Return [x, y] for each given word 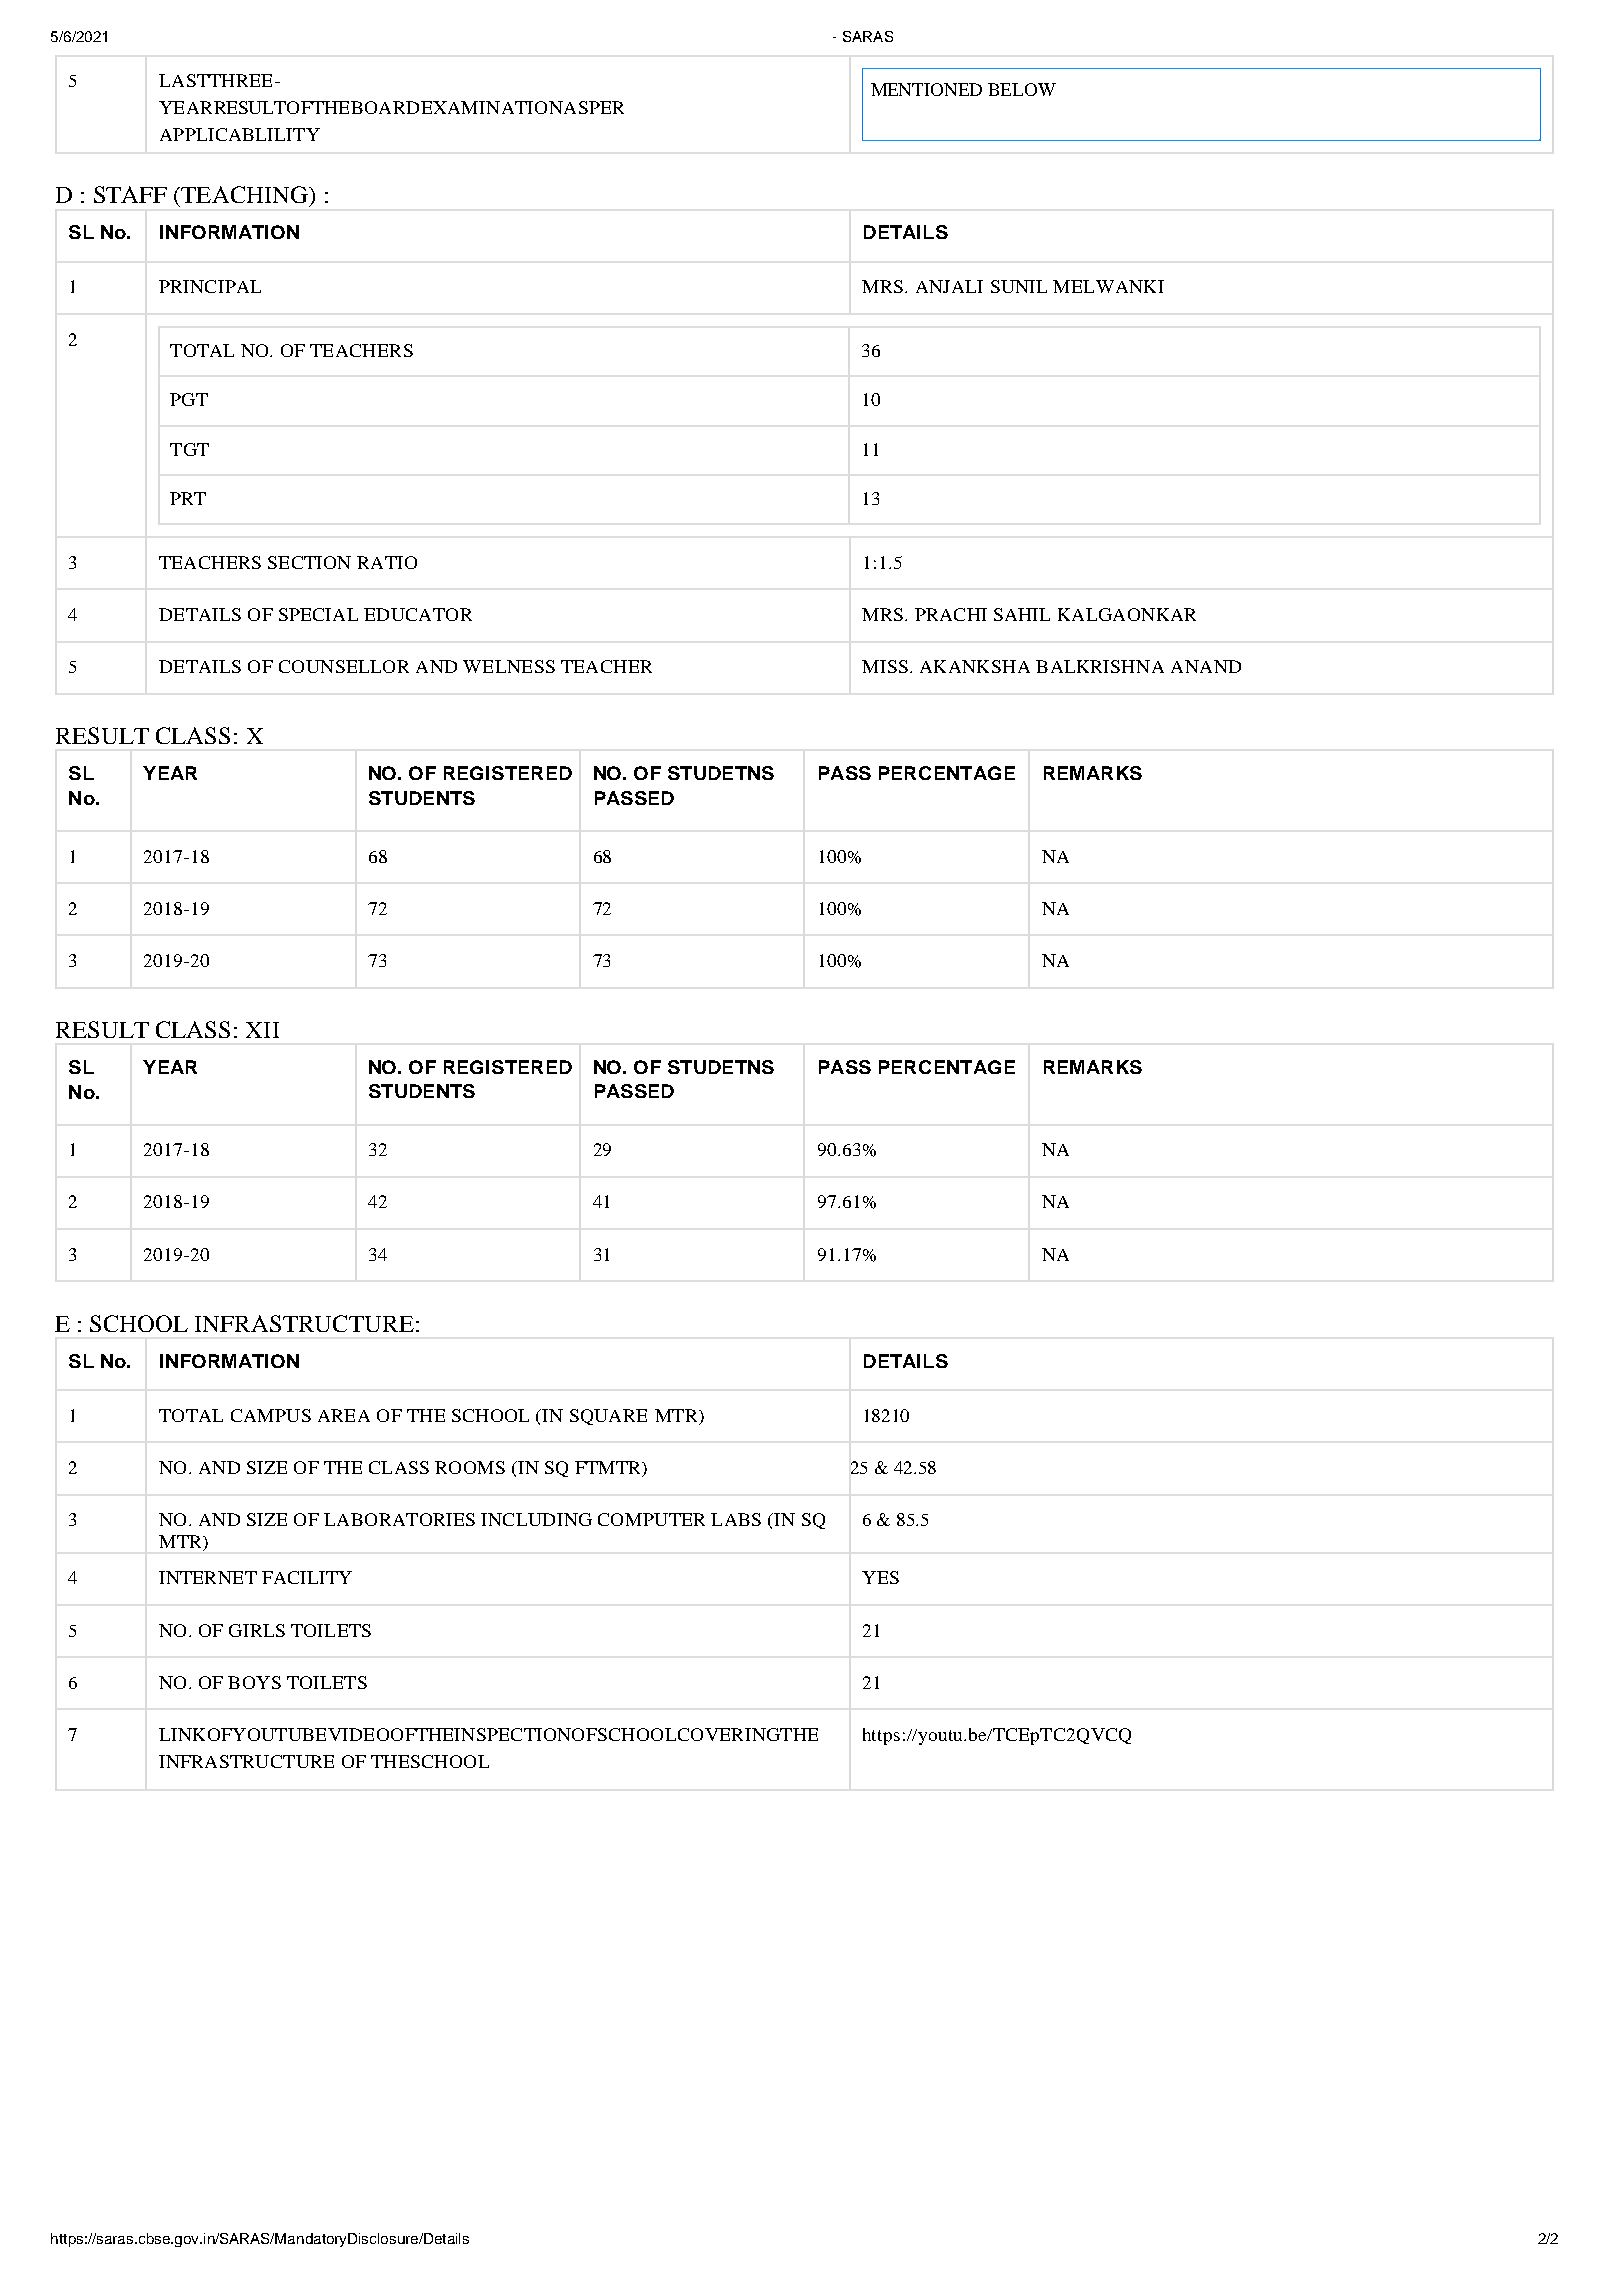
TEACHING [244, 194]
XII [262, 1030]
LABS [736, 1519]
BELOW [1022, 89]
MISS [885, 666]
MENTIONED [926, 89]
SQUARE [608, 1417]
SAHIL [1022, 614]
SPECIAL [318, 614]
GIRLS [257, 1630]
